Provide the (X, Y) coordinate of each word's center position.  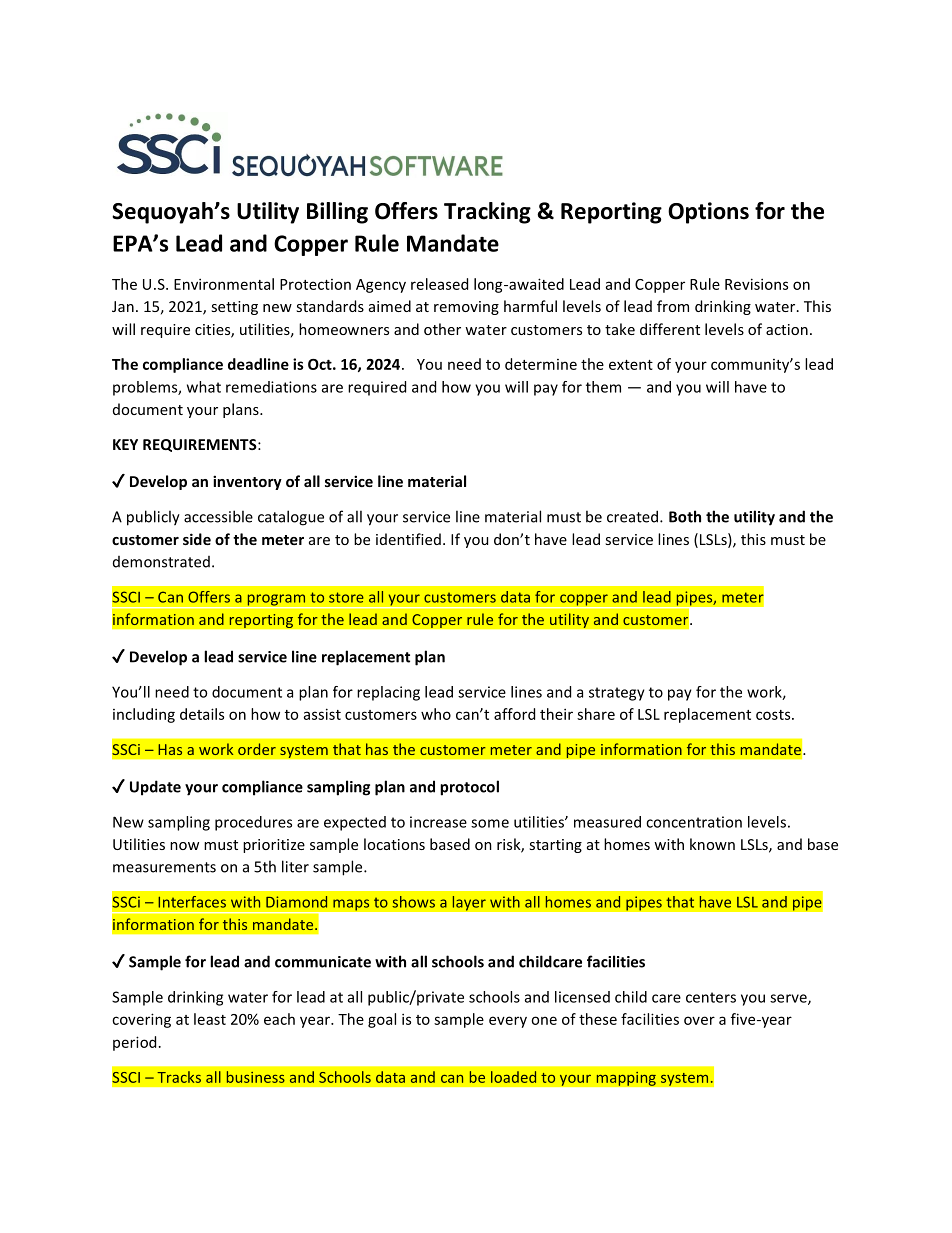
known (712, 844)
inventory (247, 482)
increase (438, 822)
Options (708, 213)
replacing (388, 693)
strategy (617, 694)
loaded (513, 1077)
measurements (164, 867)
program (276, 601)
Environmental (224, 284)
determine (541, 364)
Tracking (487, 213)
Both (685, 516)
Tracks (179, 1077)
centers (711, 997)
